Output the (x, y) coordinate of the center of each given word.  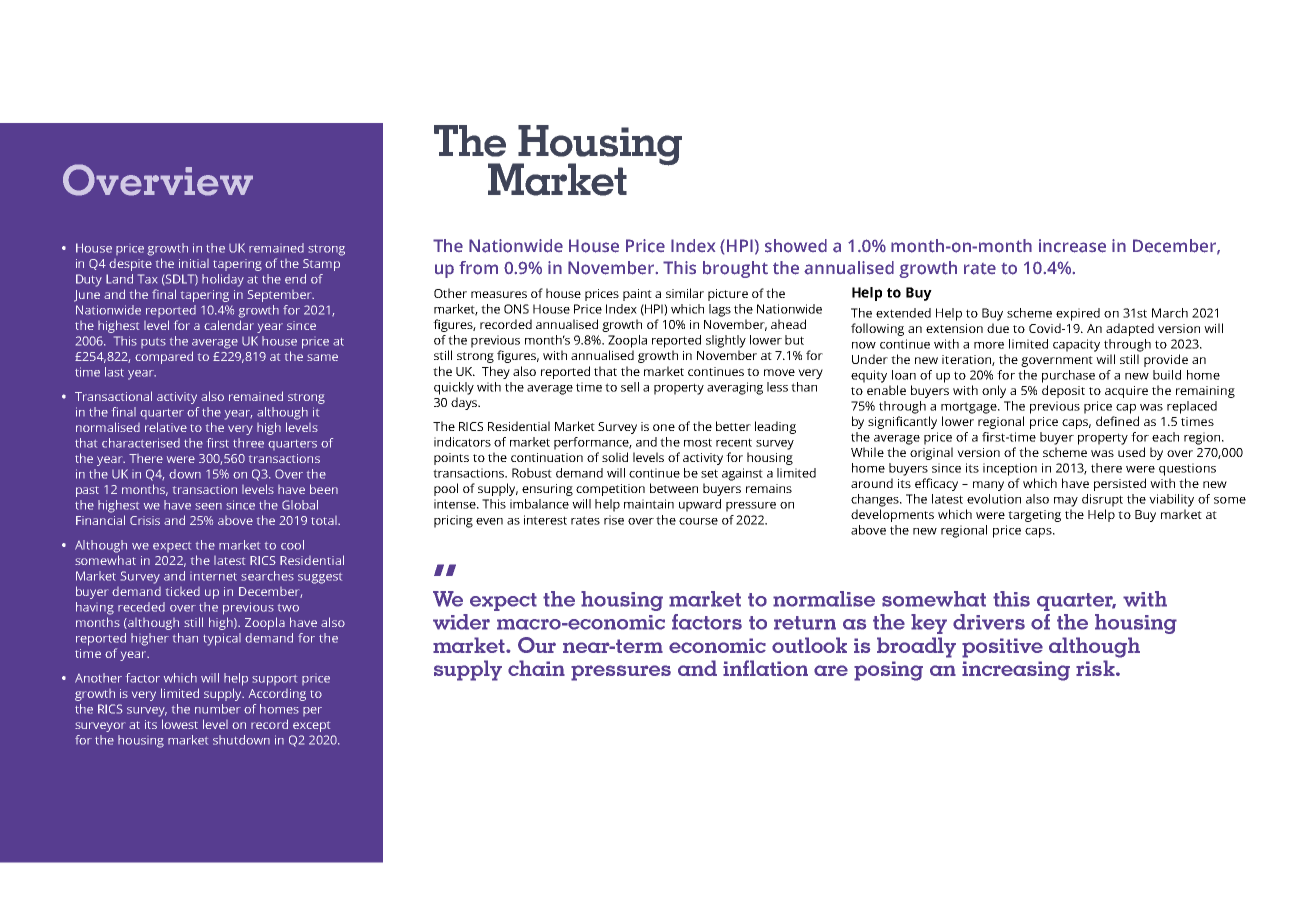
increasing (1016, 671)
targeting (1034, 516)
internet (213, 577)
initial (194, 263)
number (218, 709)
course (698, 521)
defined (1117, 421)
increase (1072, 246)
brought (735, 269)
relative (166, 427)
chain (536, 668)
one (664, 427)
